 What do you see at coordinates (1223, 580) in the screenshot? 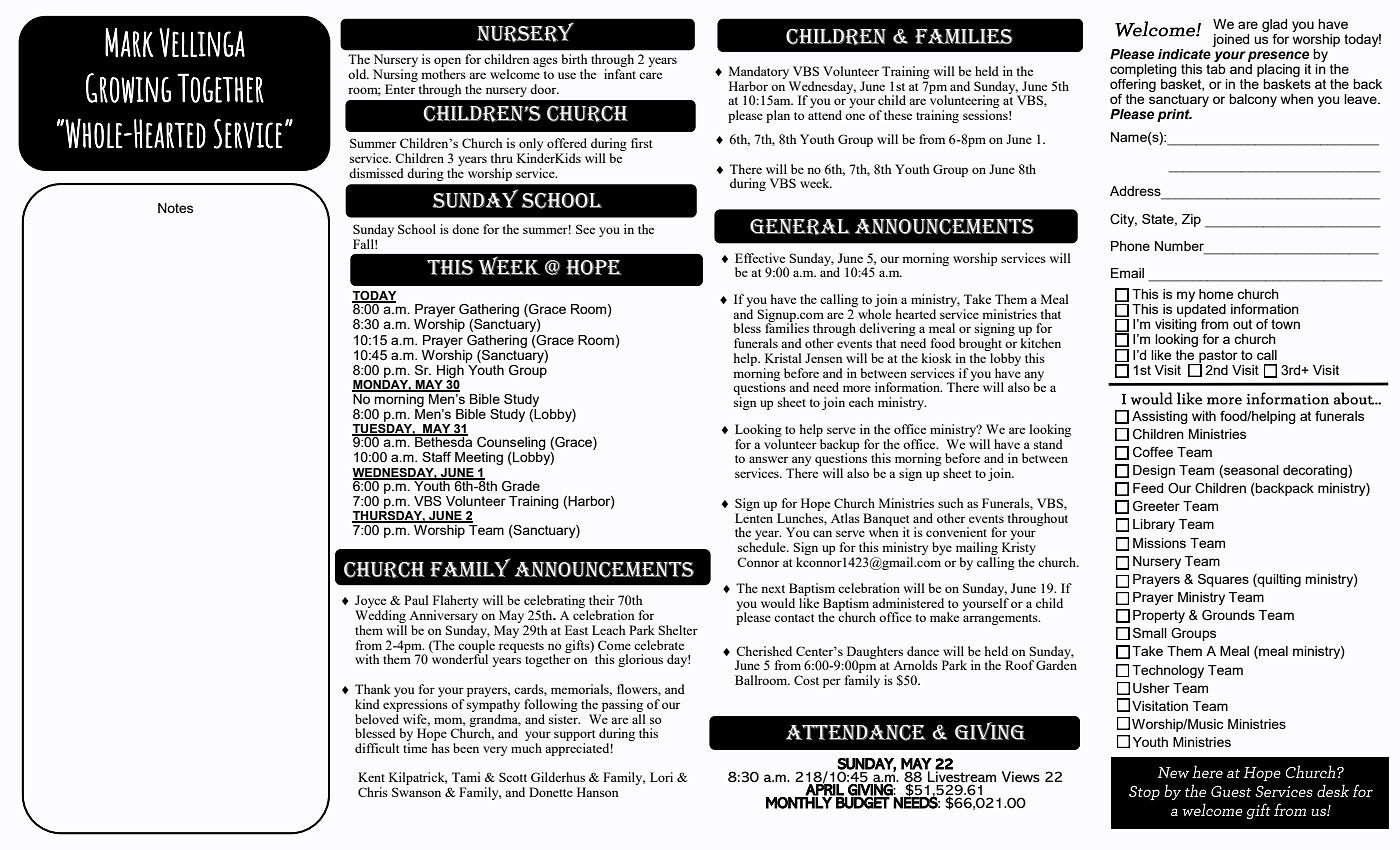
I see `Squares` at bounding box center [1223, 580].
